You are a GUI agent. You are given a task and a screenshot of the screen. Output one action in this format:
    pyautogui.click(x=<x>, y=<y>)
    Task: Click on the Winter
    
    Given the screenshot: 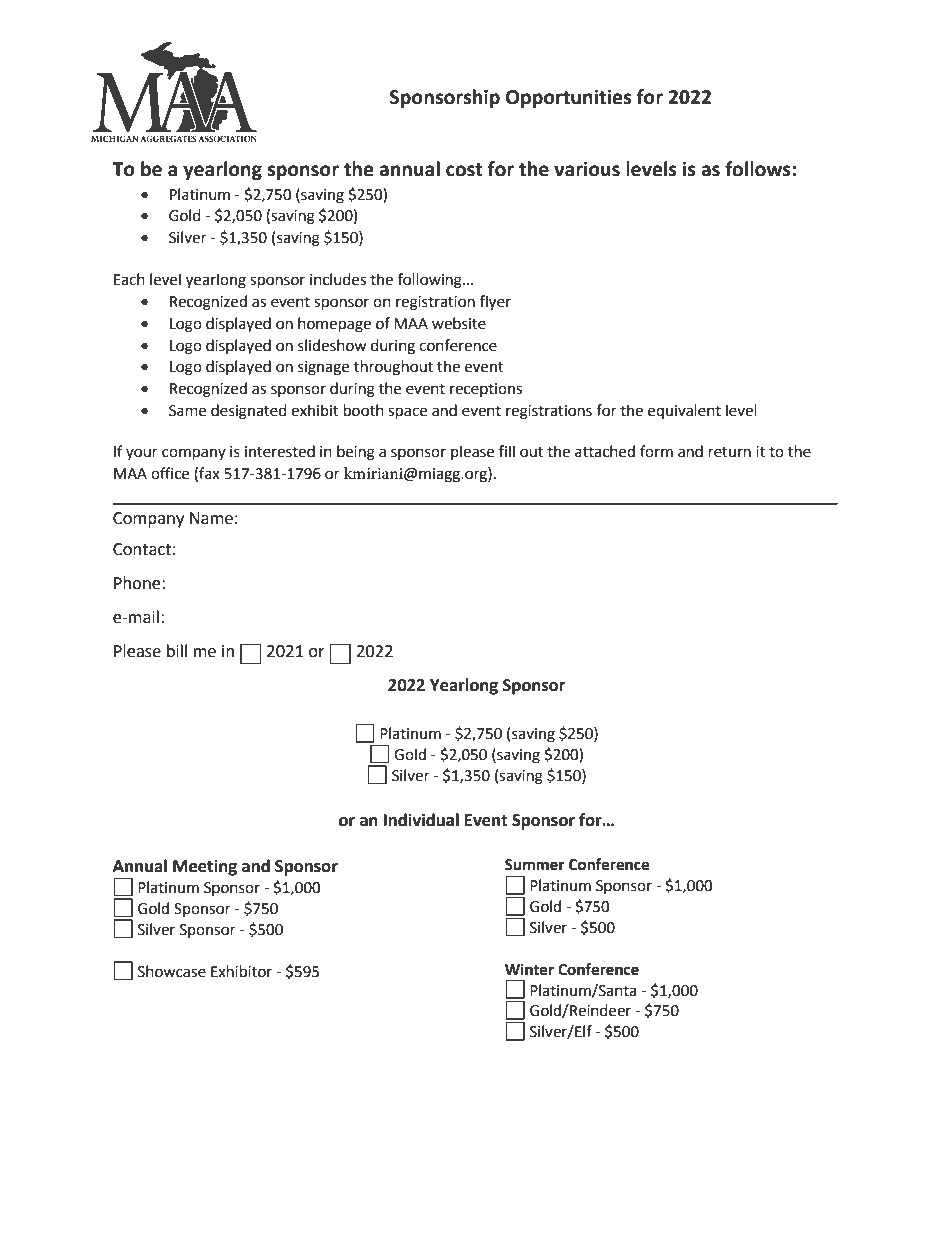 What is the action you would take?
    pyautogui.click(x=529, y=969)
